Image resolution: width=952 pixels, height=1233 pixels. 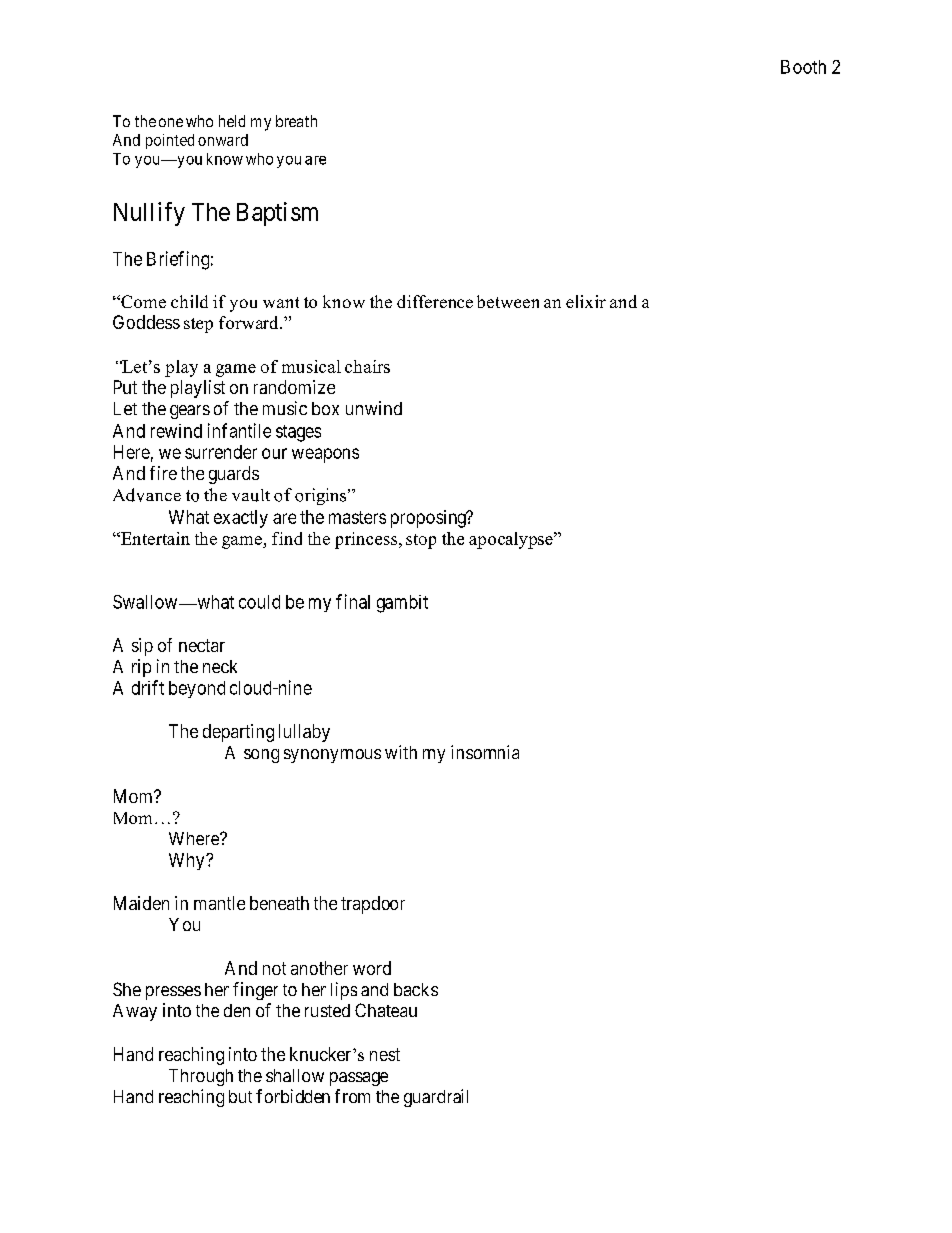 What do you see at coordinates (259, 602) in the screenshot?
I see `could` at bounding box center [259, 602].
